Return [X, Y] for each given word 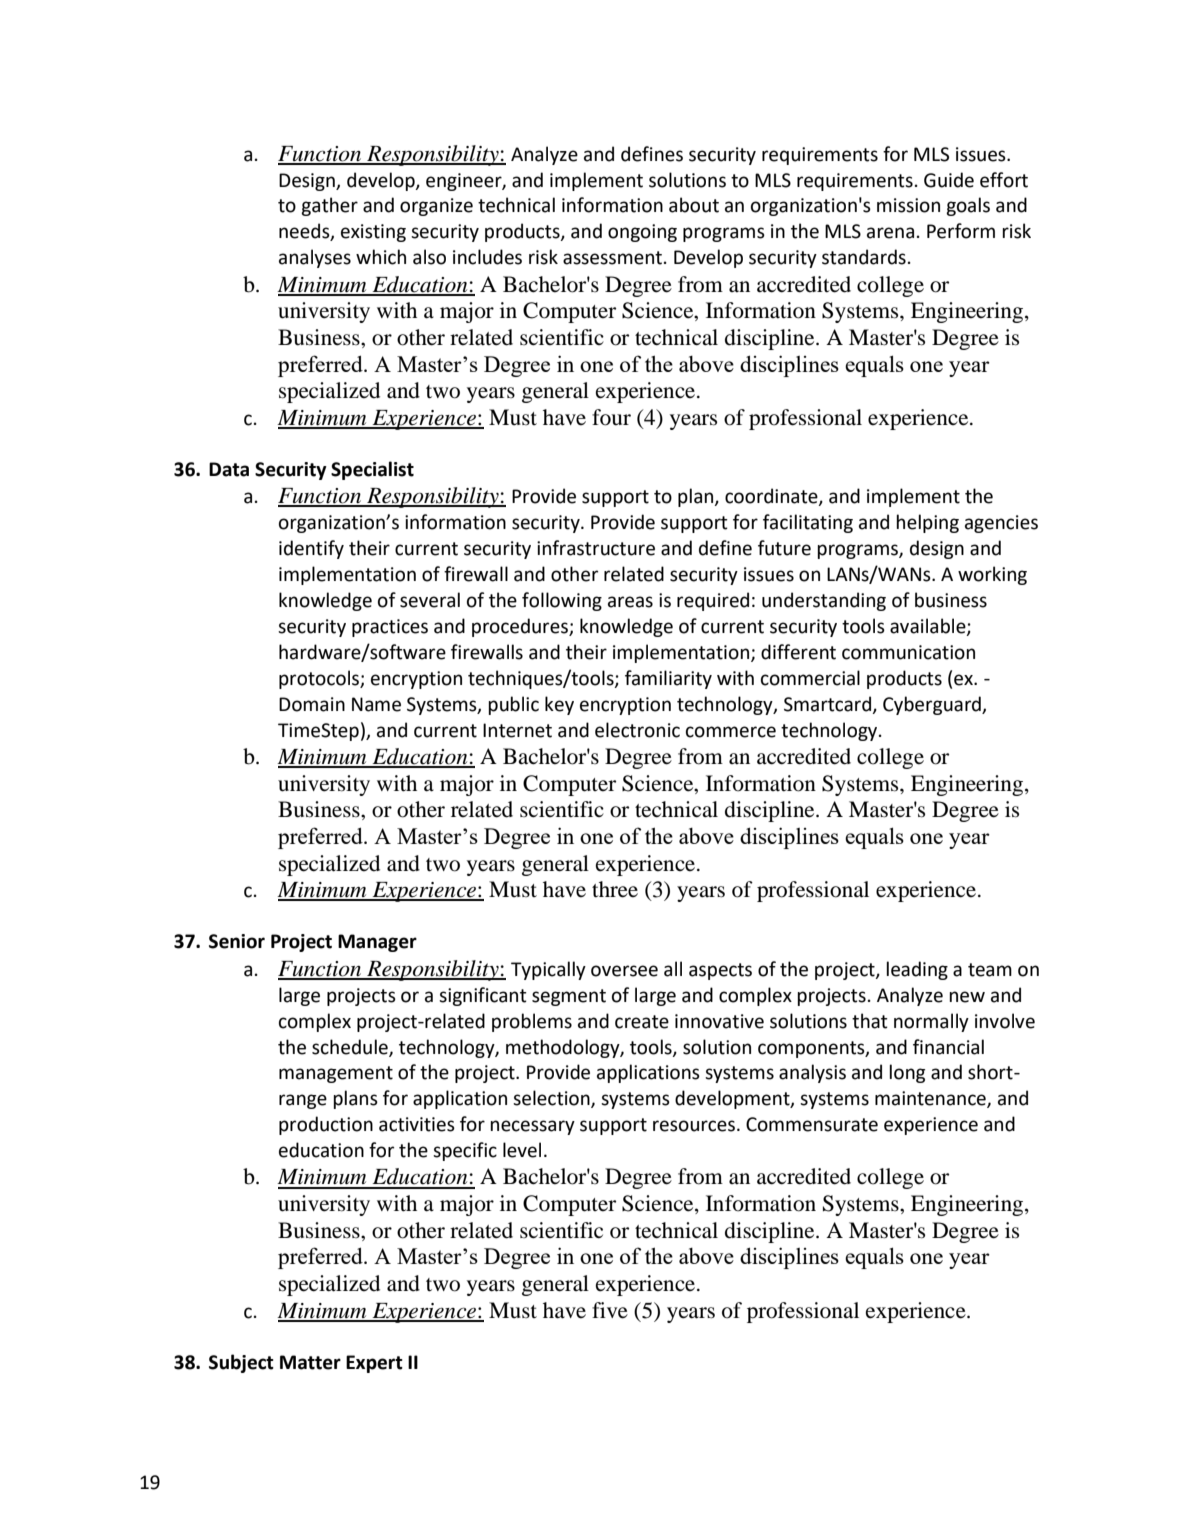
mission [908, 205]
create [642, 1022]
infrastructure [596, 548]
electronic [637, 730]
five [610, 1310]
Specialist [372, 470]
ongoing [642, 233]
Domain [312, 704]
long [907, 1073]
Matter [310, 1362]
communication [908, 652]
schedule [351, 1047]
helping [927, 523]
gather [329, 206]
